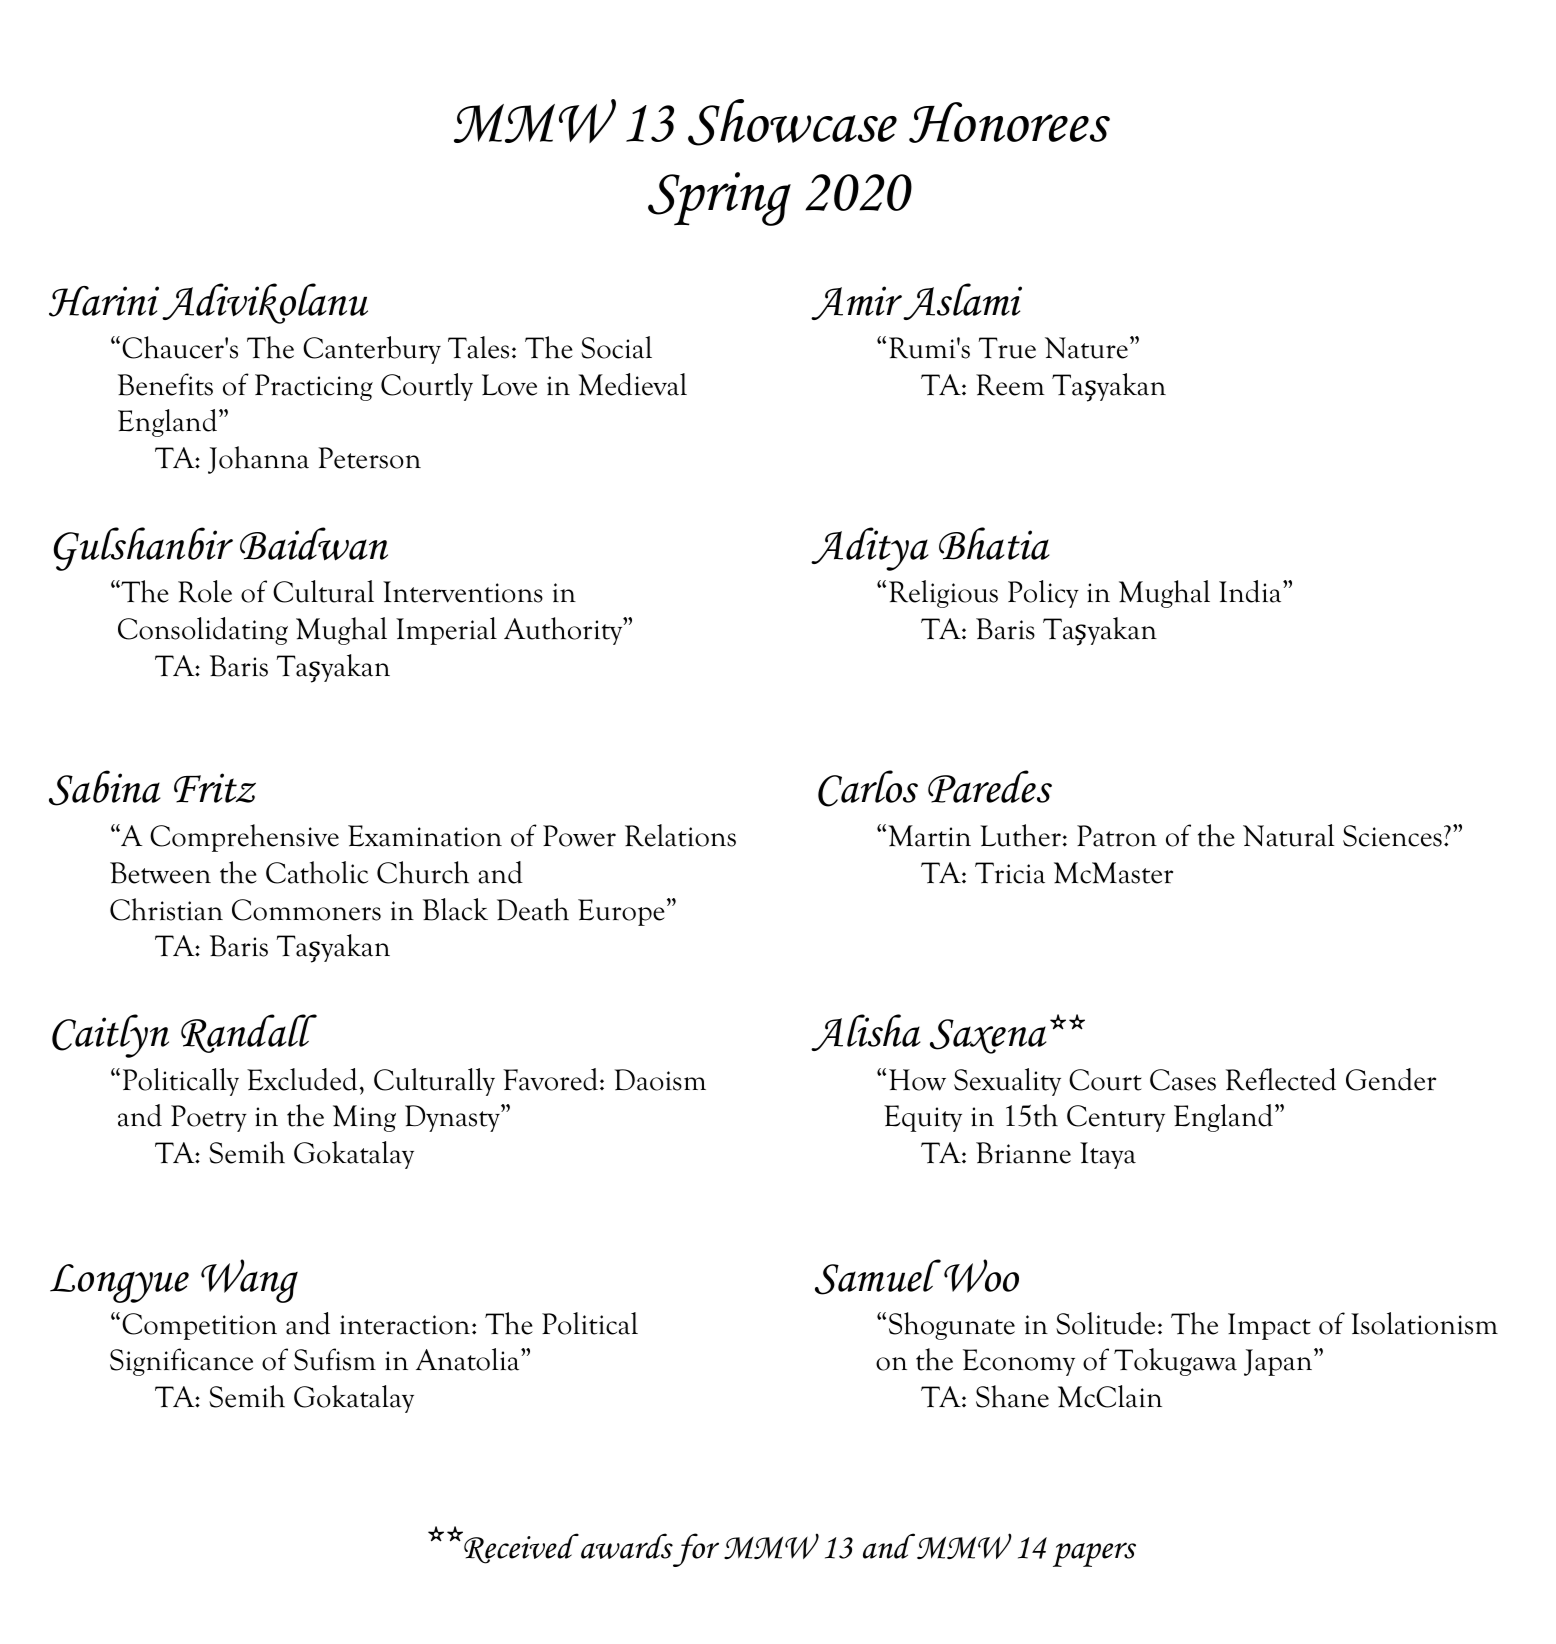 The height and width of the image is (1644, 1556). What do you see at coordinates (719, 199) in the image?
I see `Spring` at bounding box center [719, 199].
